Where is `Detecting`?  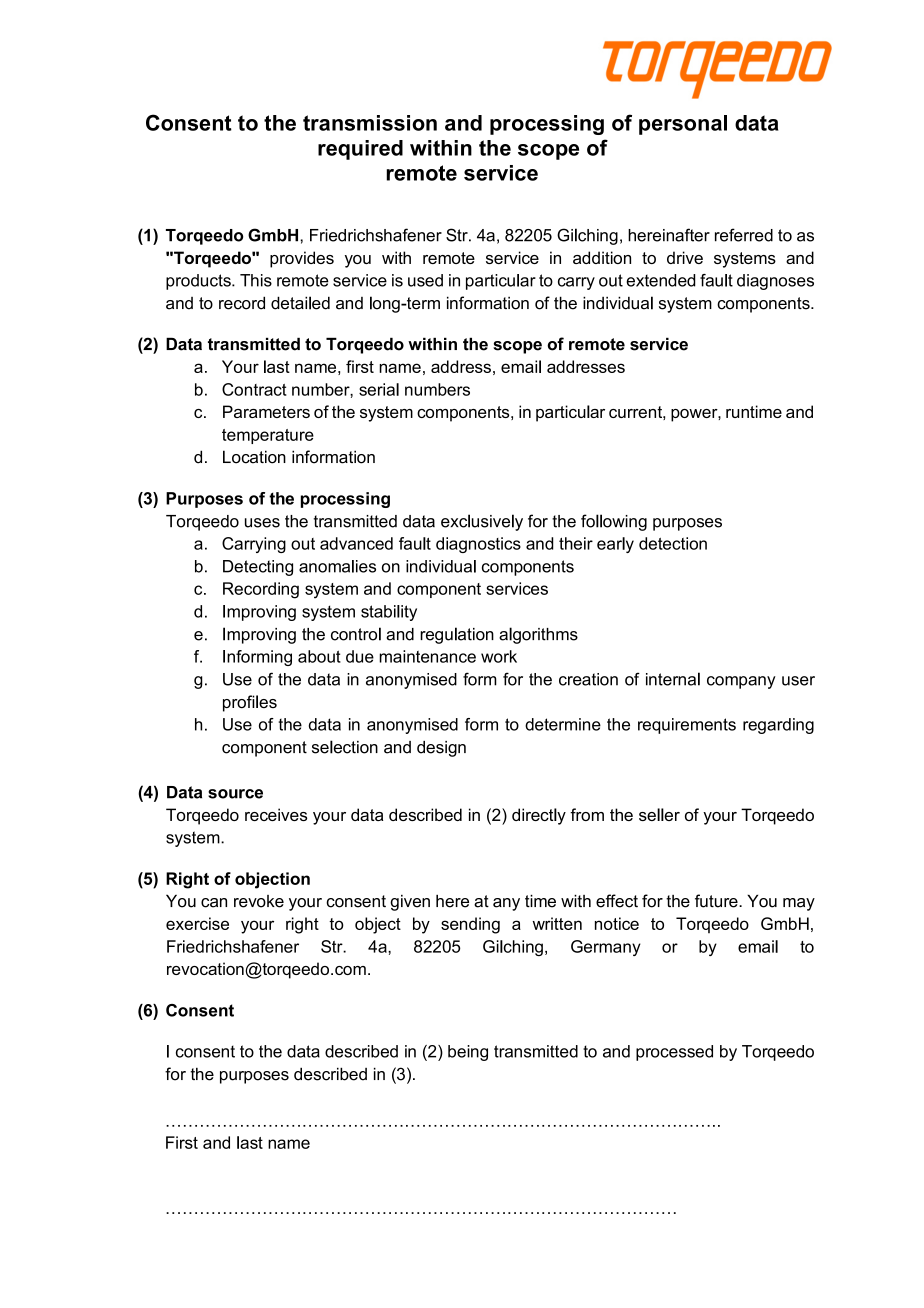 Detecting is located at coordinates (258, 568).
